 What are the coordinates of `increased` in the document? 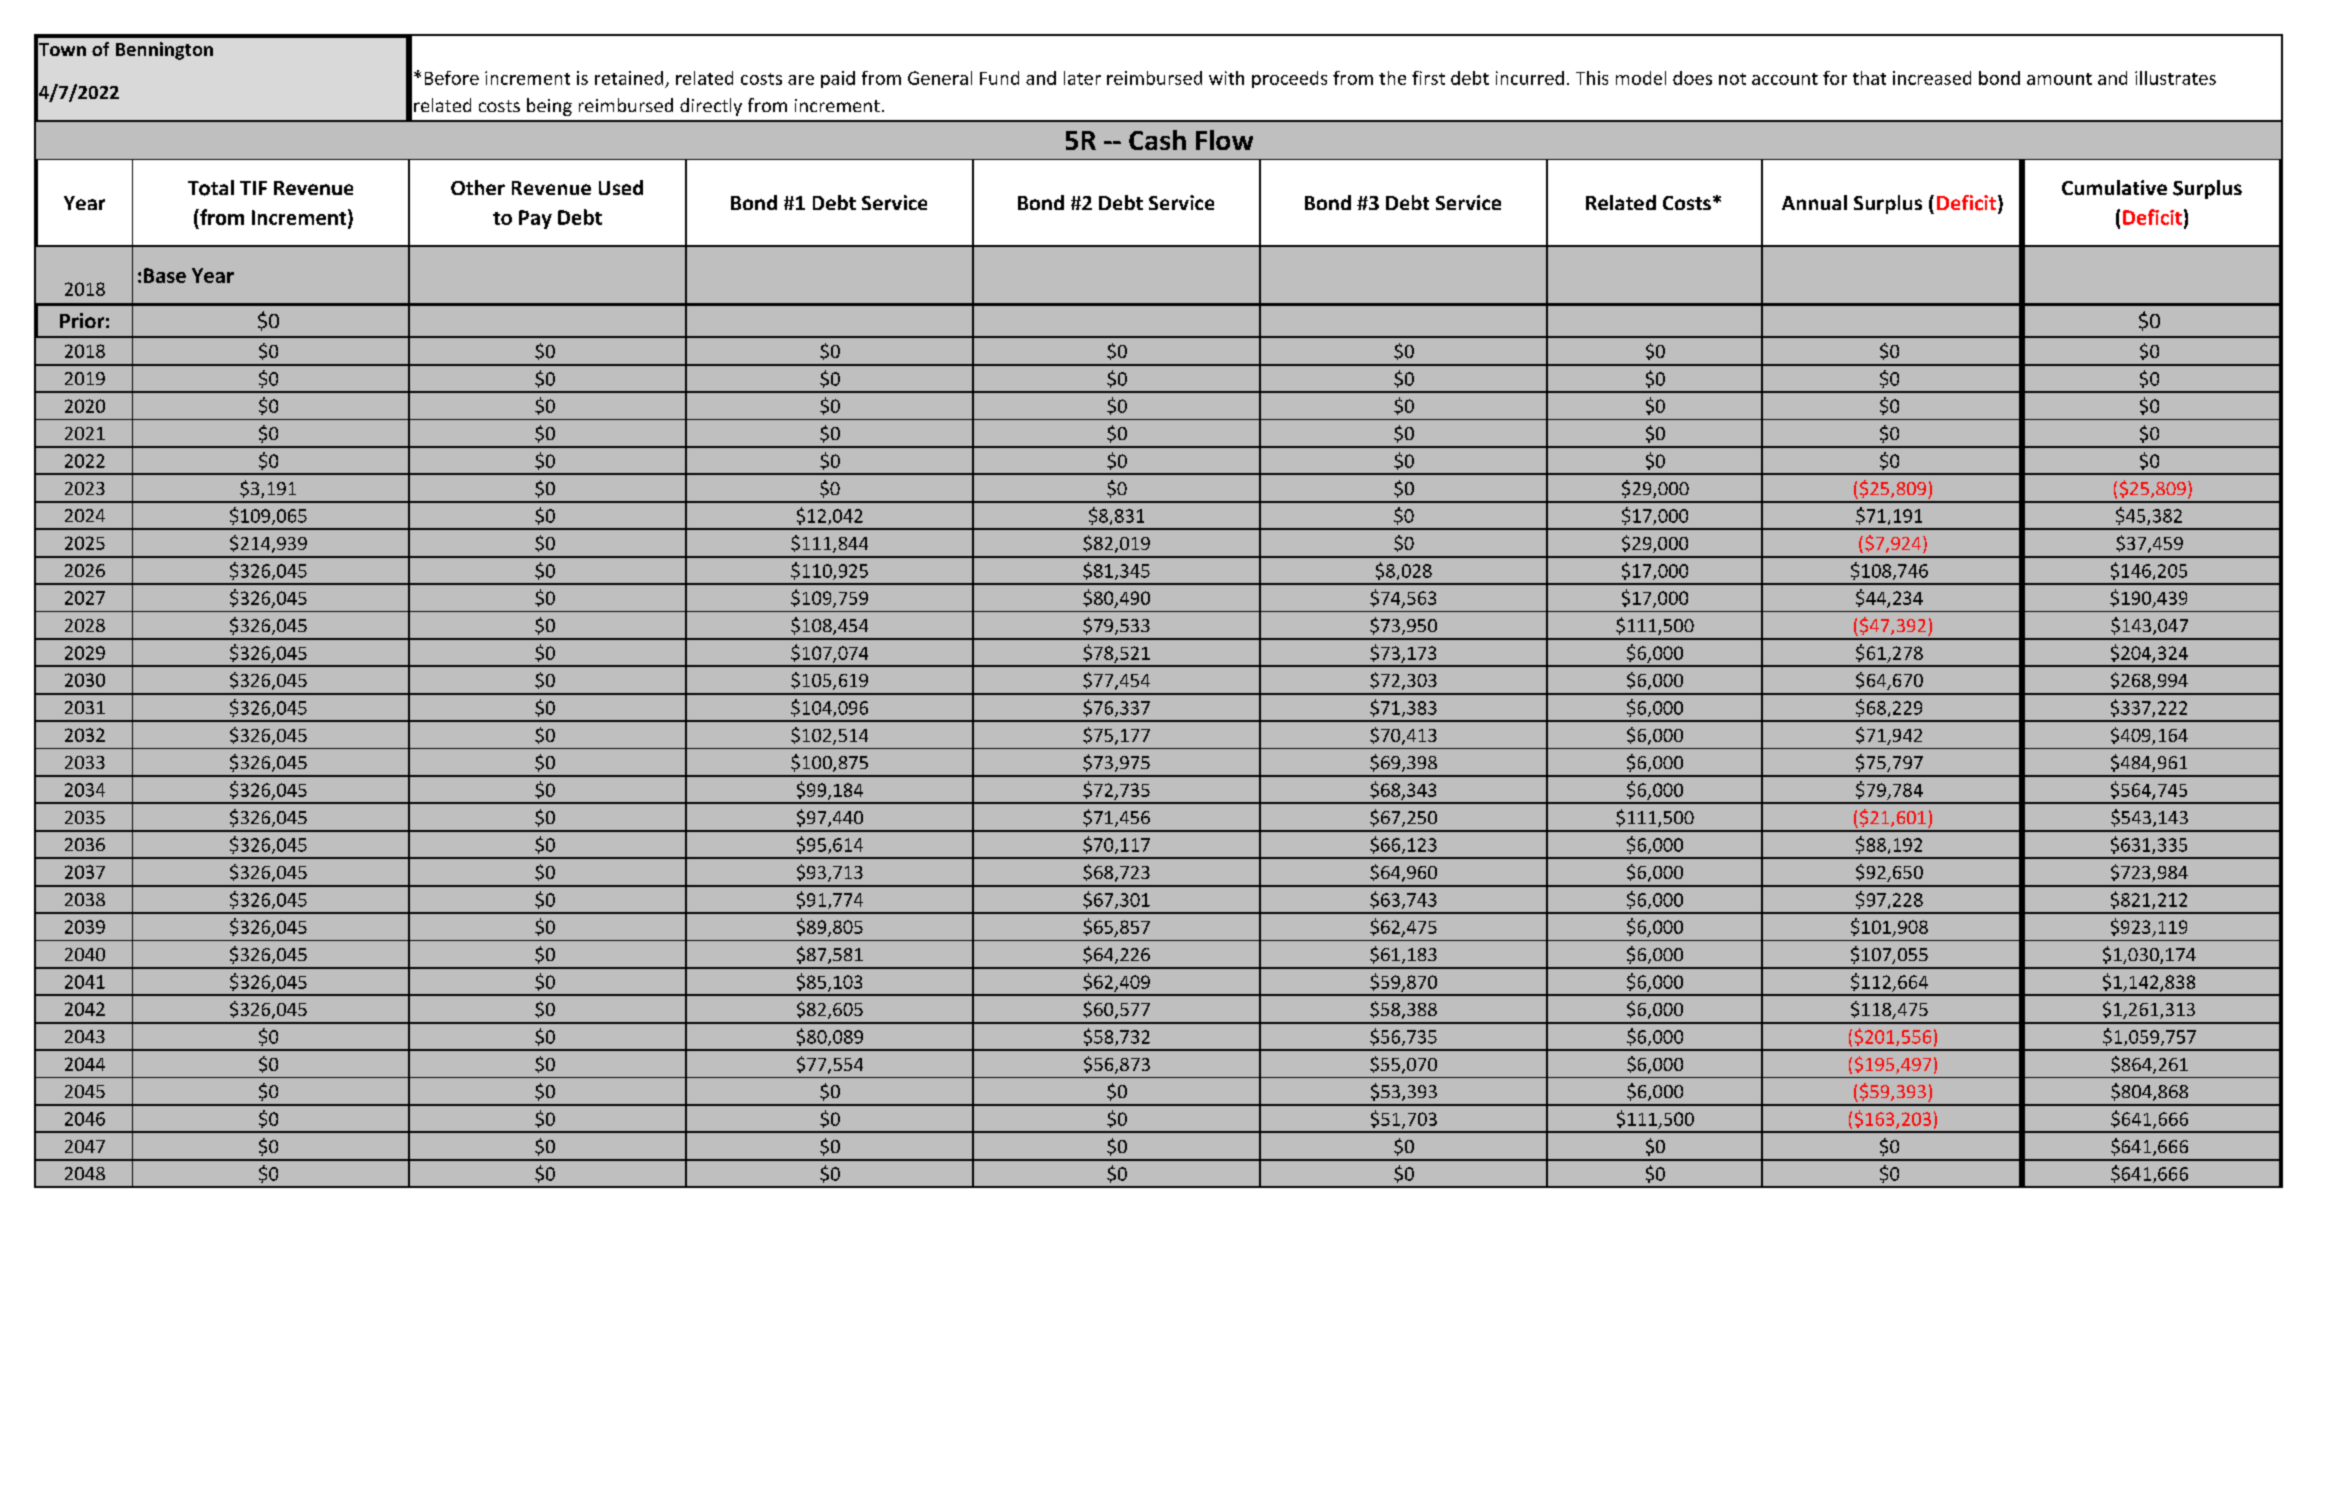 It's located at (1932, 78).
